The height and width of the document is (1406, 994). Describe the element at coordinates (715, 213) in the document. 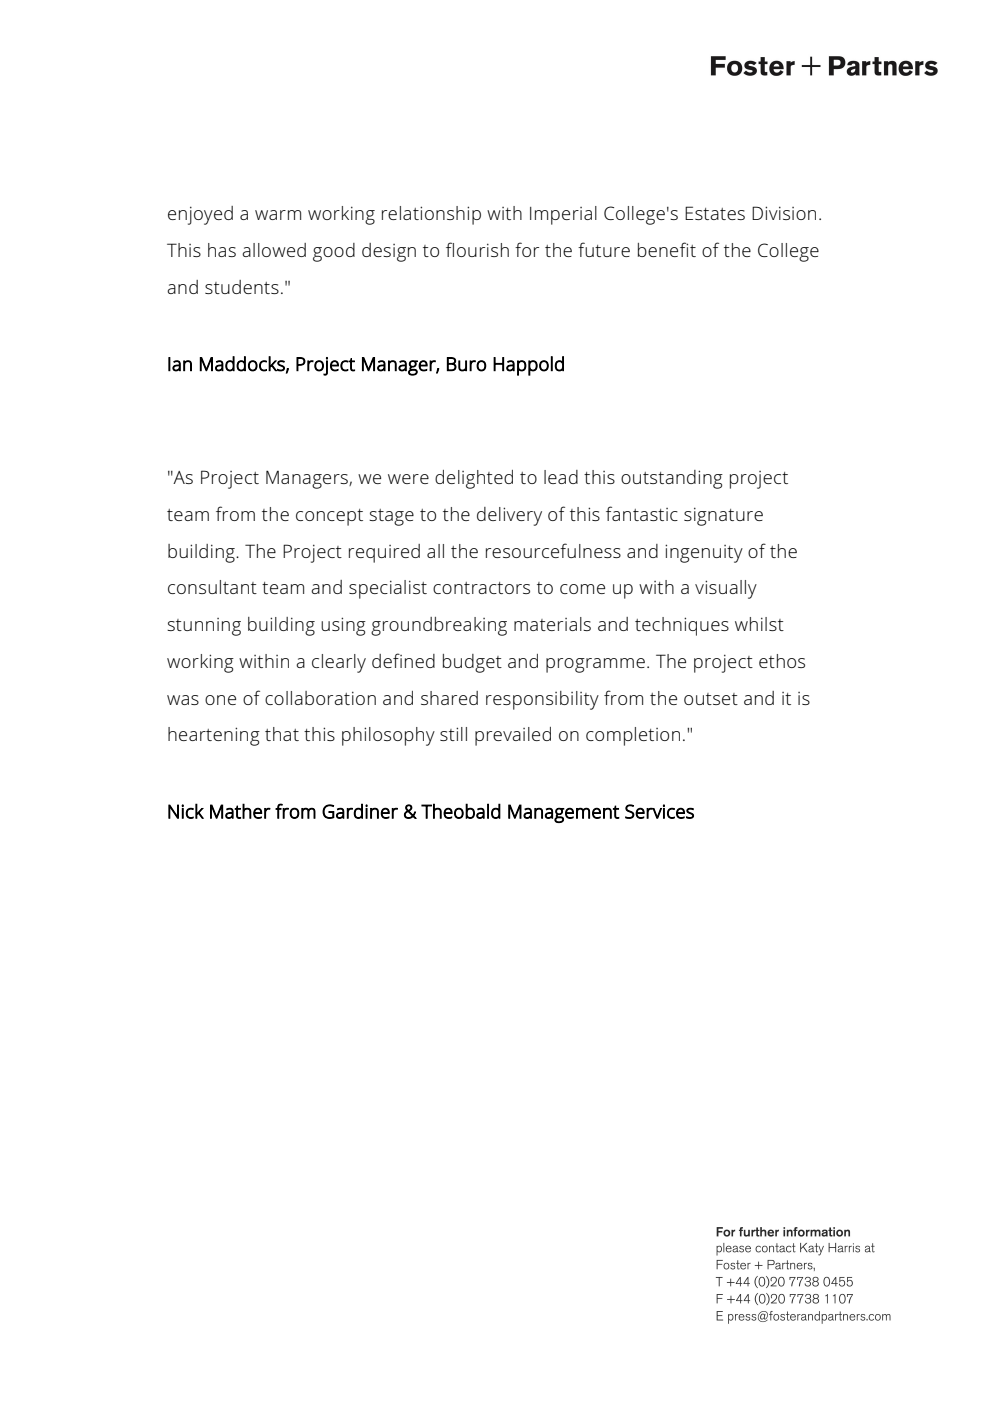

I see `Estates` at that location.
